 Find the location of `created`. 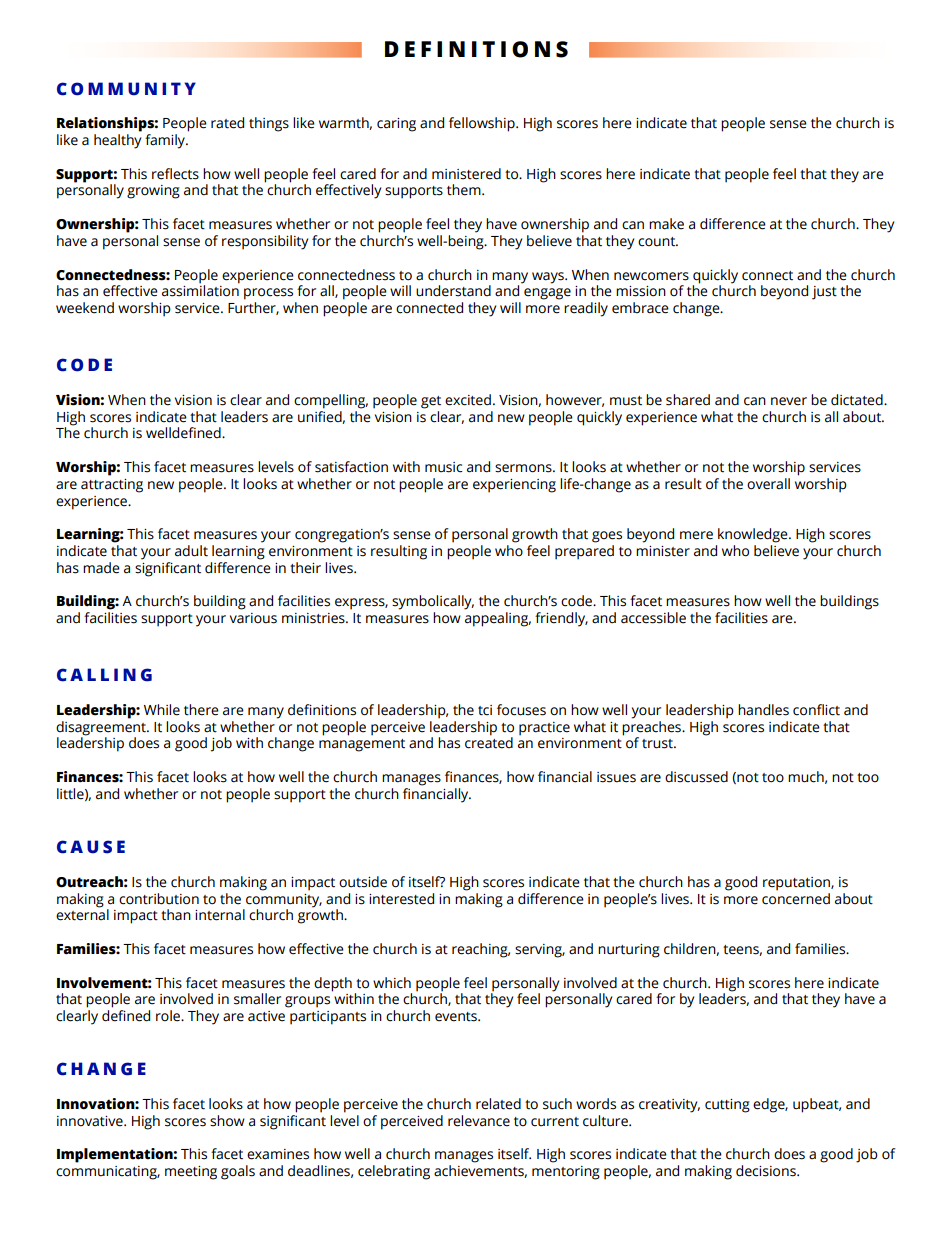

created is located at coordinates (489, 742).
